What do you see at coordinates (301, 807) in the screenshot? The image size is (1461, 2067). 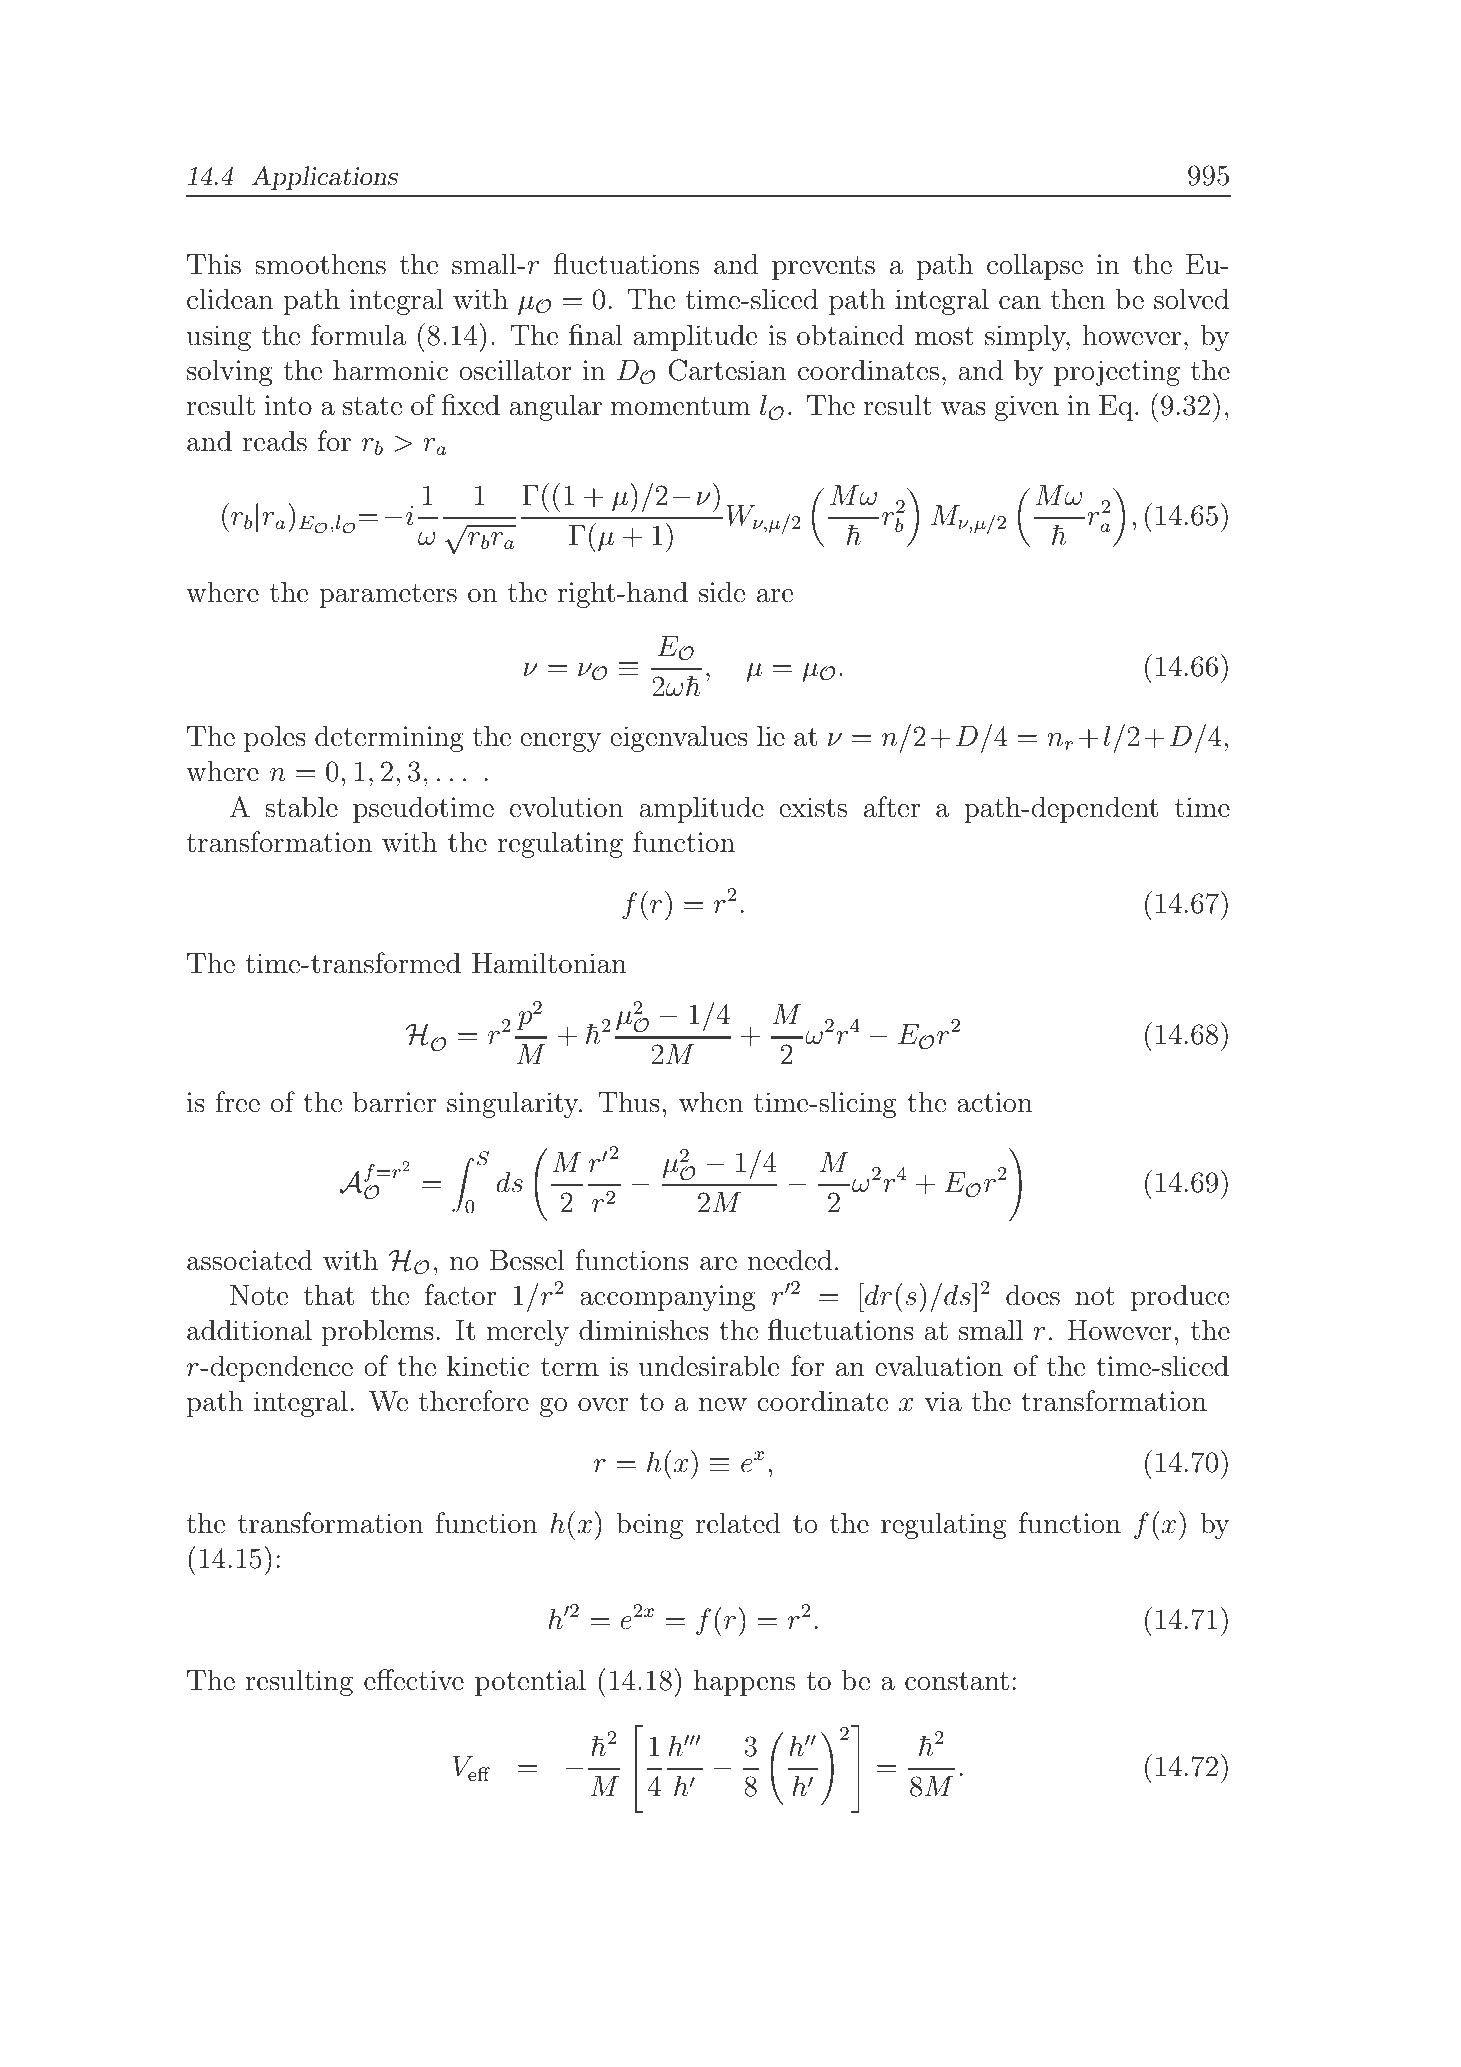 I see `stable` at bounding box center [301, 807].
